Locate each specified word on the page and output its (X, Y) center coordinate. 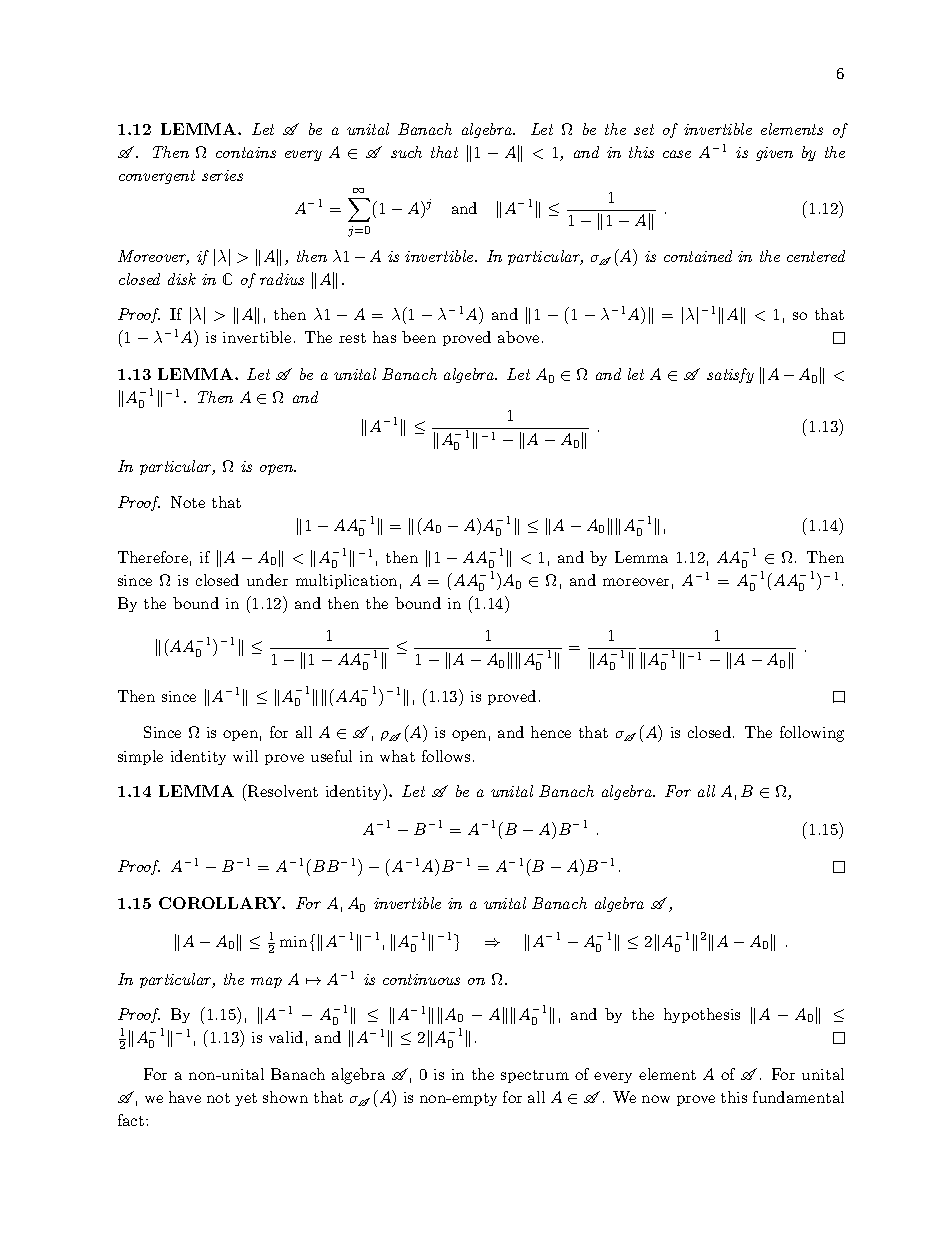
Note (188, 502)
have (185, 1097)
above (518, 337)
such (406, 152)
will (245, 756)
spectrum (535, 1076)
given (774, 154)
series (222, 175)
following (812, 734)
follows (446, 756)
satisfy (730, 375)
